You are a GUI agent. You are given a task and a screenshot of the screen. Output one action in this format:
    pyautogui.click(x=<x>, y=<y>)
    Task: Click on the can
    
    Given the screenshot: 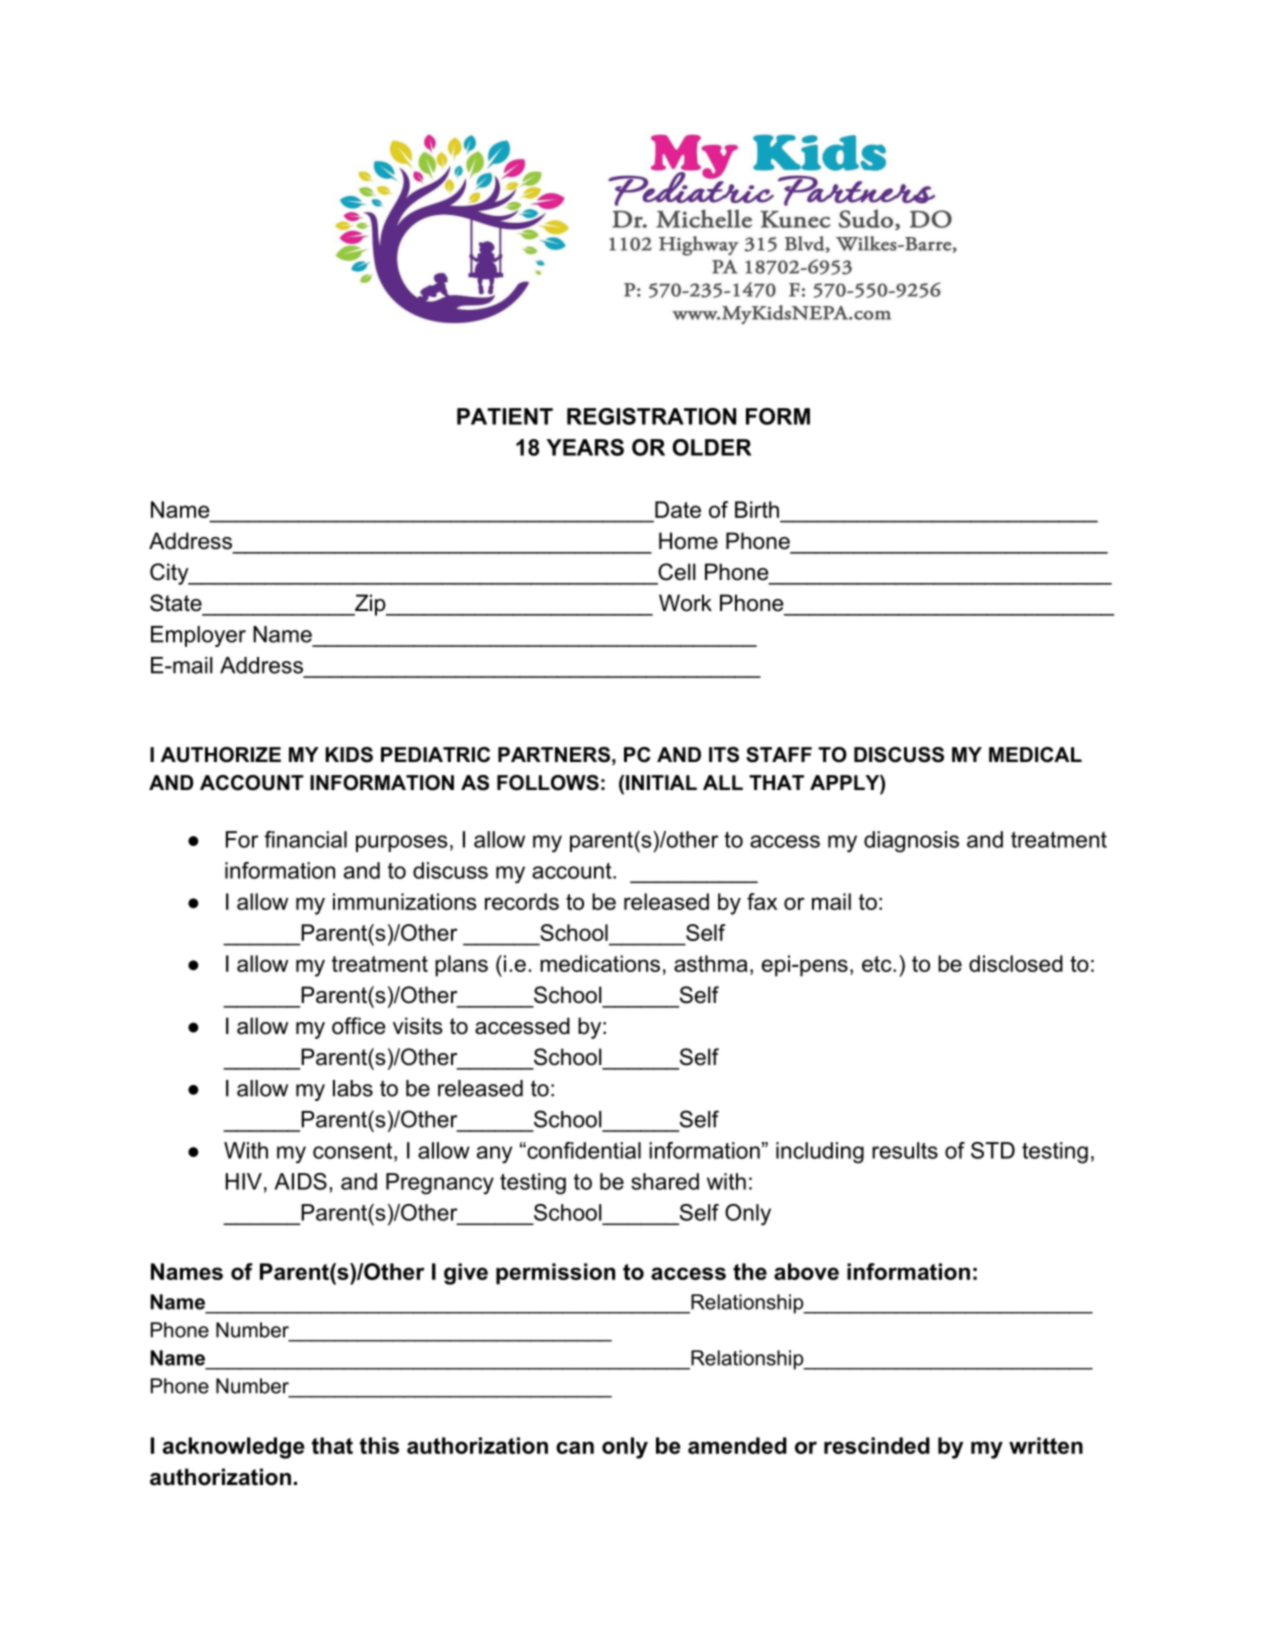 What is the action you would take?
    pyautogui.click(x=575, y=1447)
